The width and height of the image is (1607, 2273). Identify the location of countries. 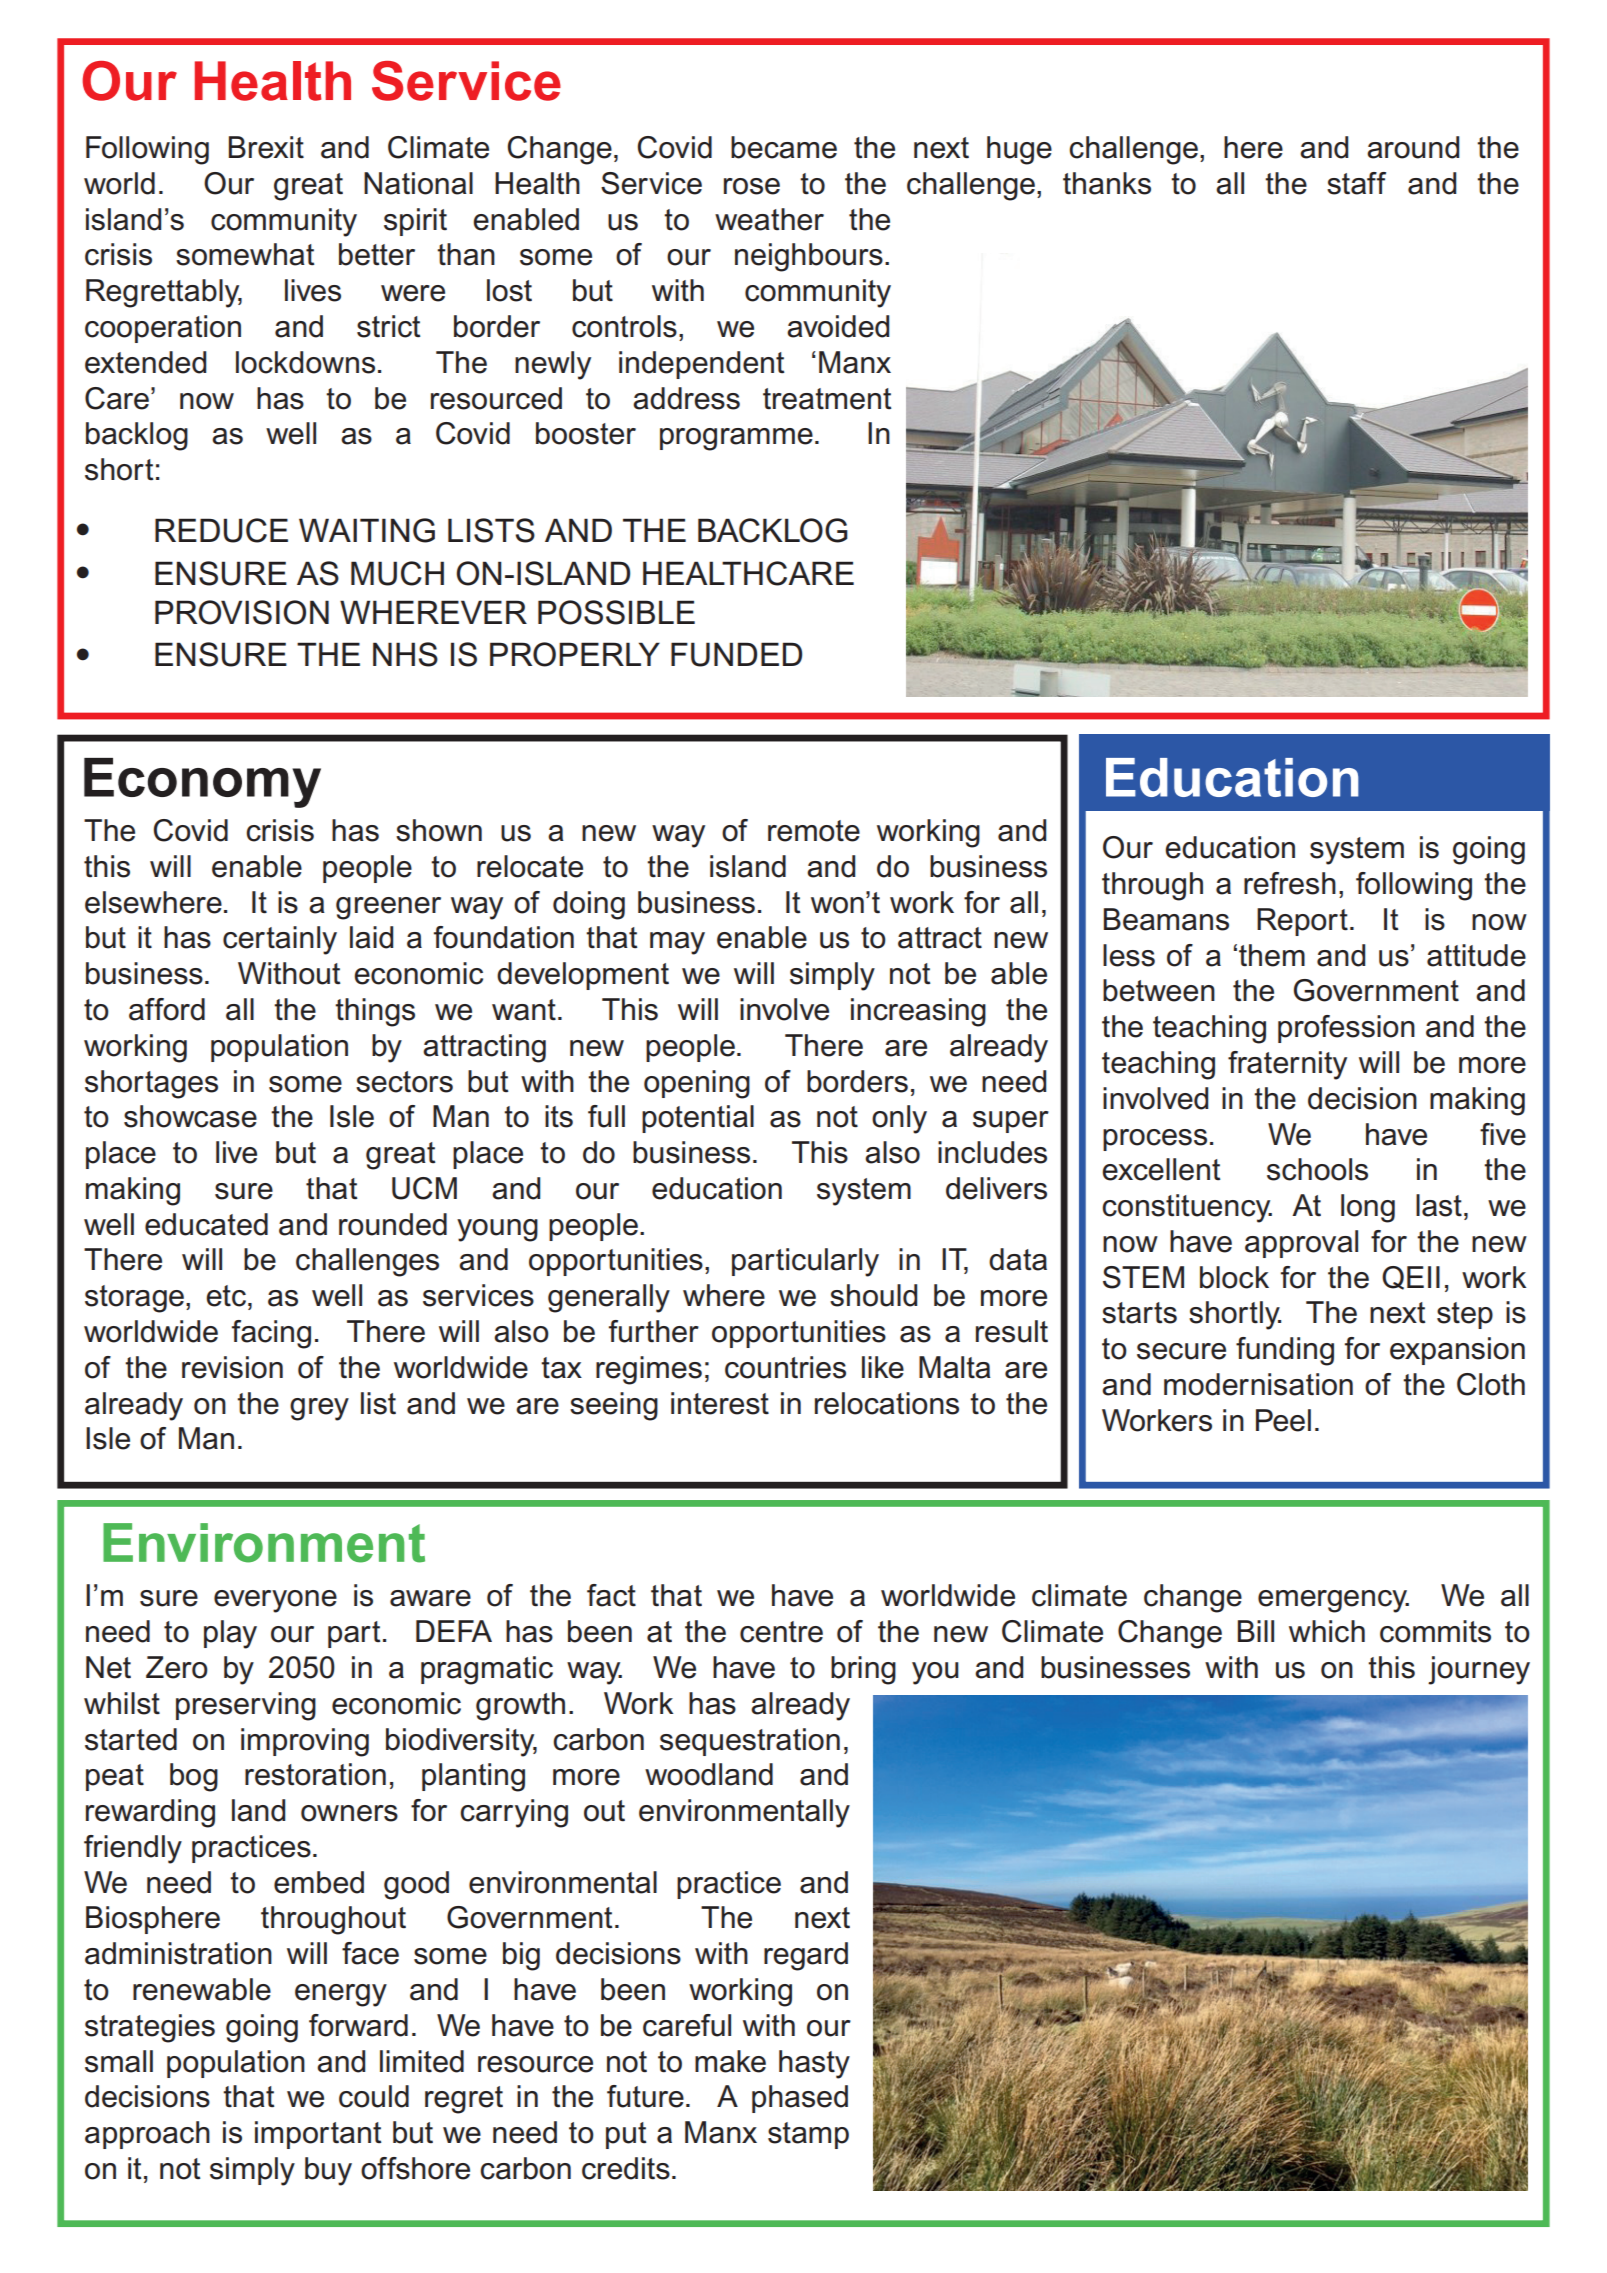
(785, 1367).
